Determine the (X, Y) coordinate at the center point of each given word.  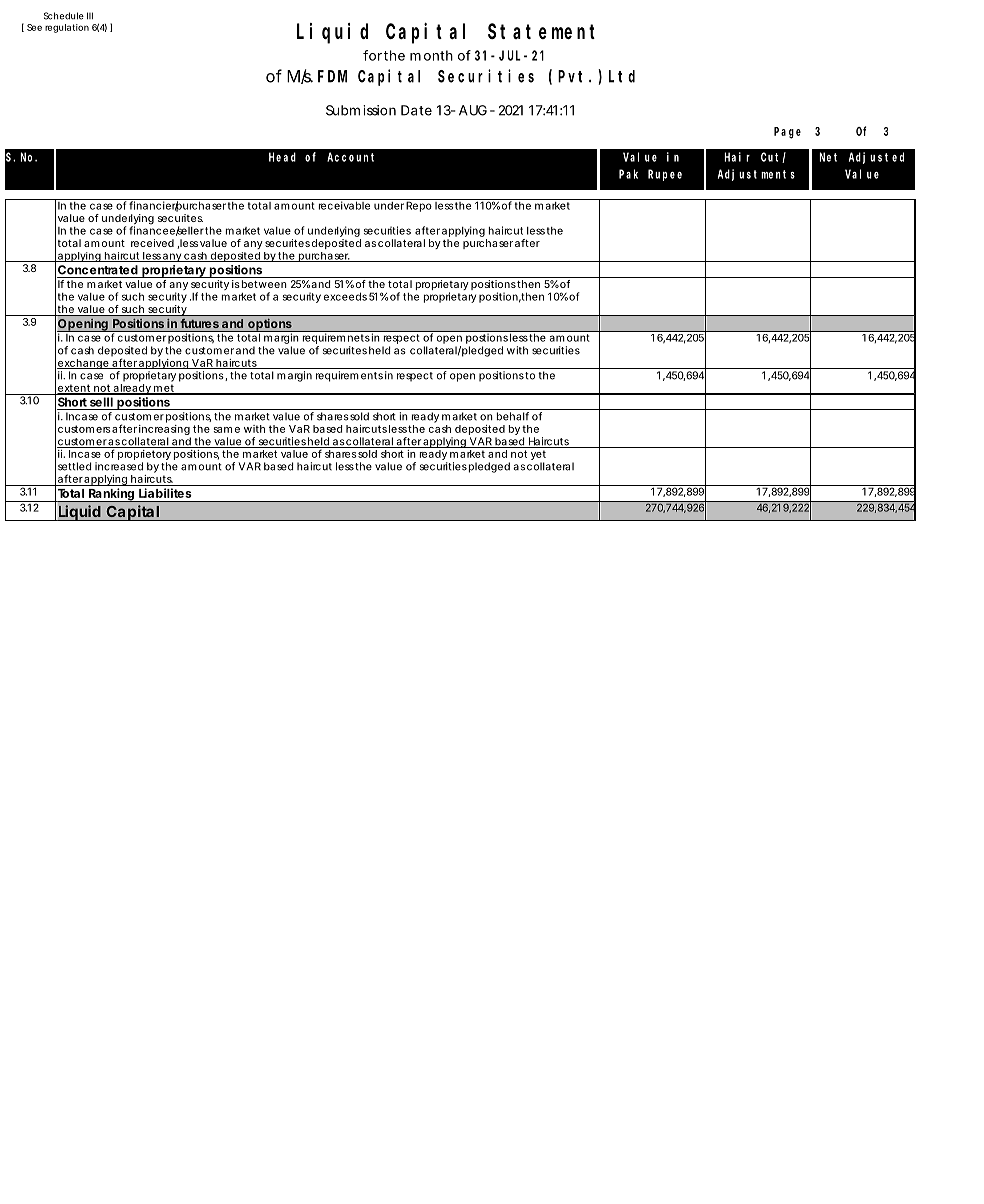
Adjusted (876, 158)
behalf (513, 416)
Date (416, 110)
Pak (628, 174)
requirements (349, 376)
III (90, 15)
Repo (418, 205)
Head (282, 157)
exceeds (345, 296)
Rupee (665, 175)
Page (787, 133)
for (372, 55)
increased (119, 466)
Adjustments (756, 175)
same (226, 430)
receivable (343, 204)
